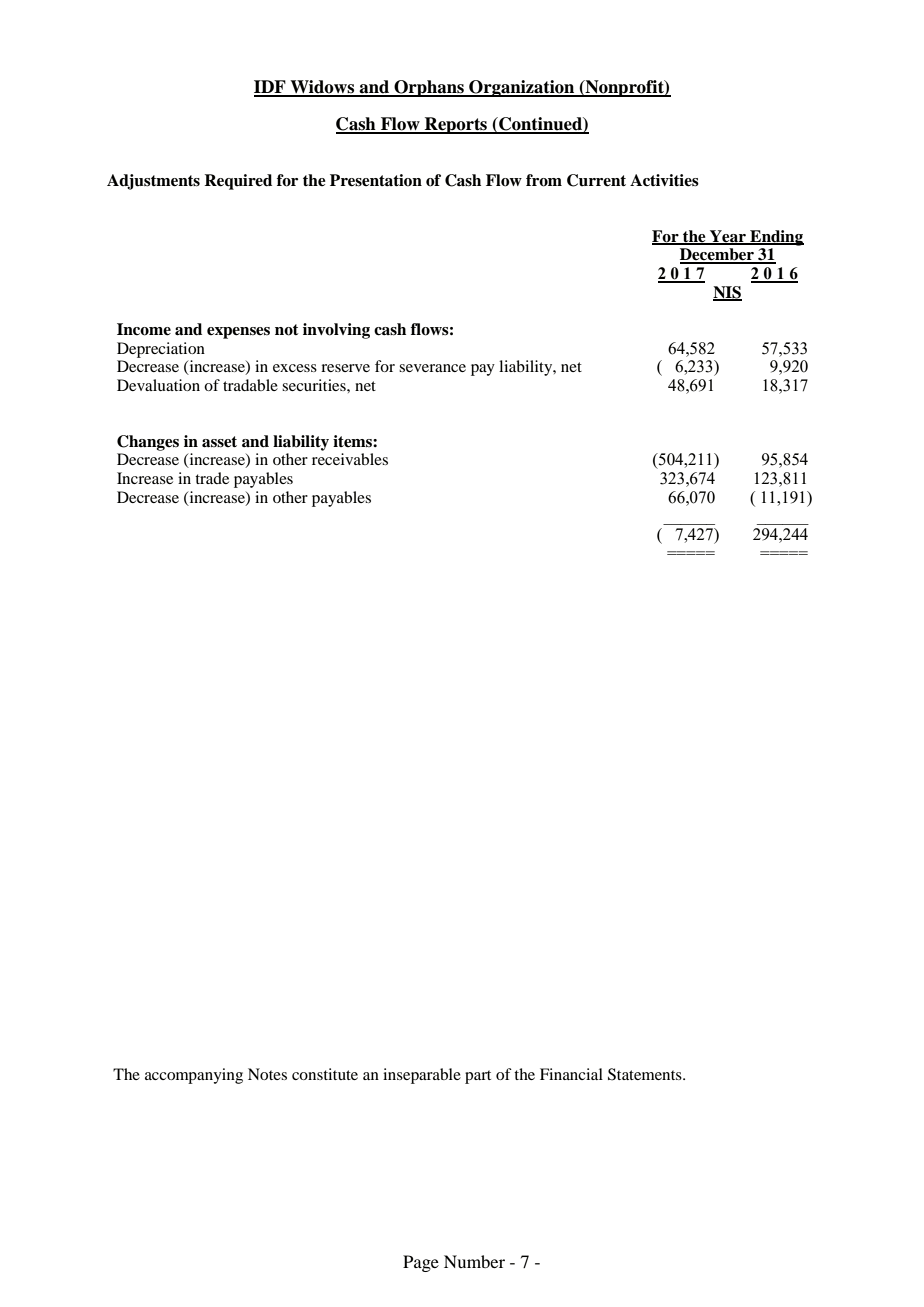 The image size is (924, 1307). I want to click on accompanying, so click(194, 1076).
